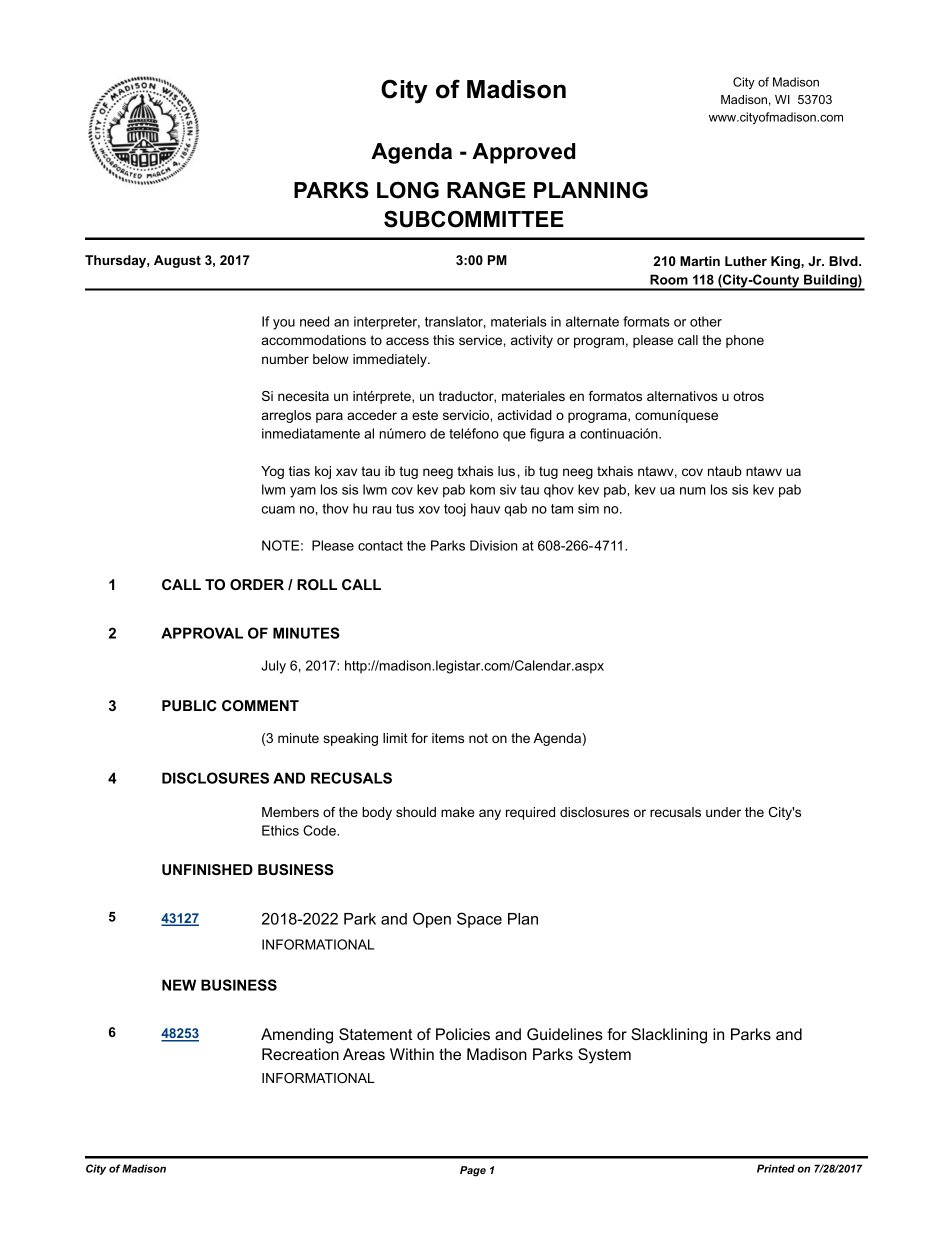 This page has width=952, height=1233. Describe the element at coordinates (448, 738) in the page. I see `items` at that location.
